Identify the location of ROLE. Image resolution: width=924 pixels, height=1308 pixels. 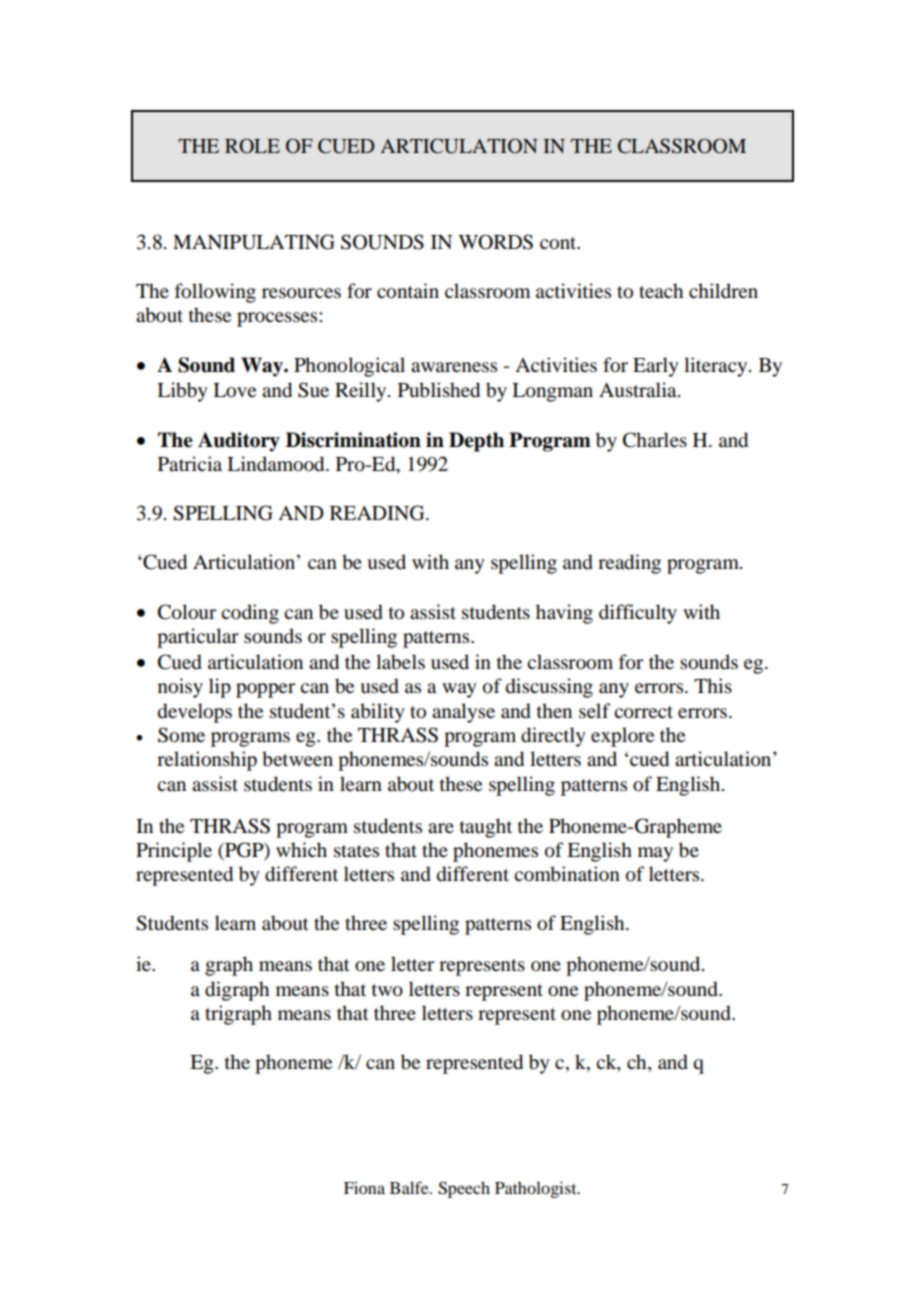
(252, 146).
